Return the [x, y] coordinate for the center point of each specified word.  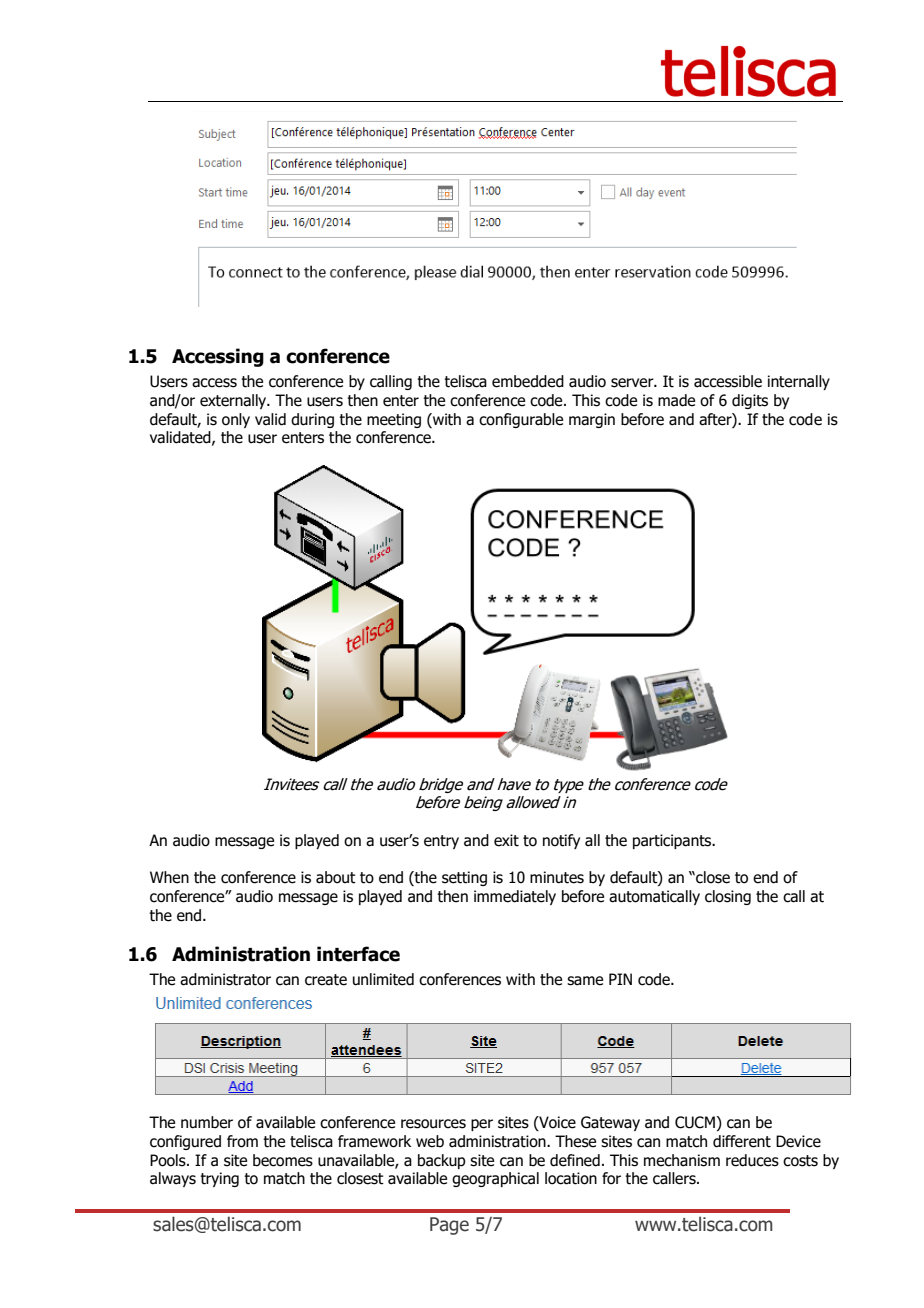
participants [673, 841]
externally [234, 401]
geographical [495, 1179]
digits [750, 401]
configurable [521, 420]
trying [219, 1179]
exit [506, 840]
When [169, 877]
